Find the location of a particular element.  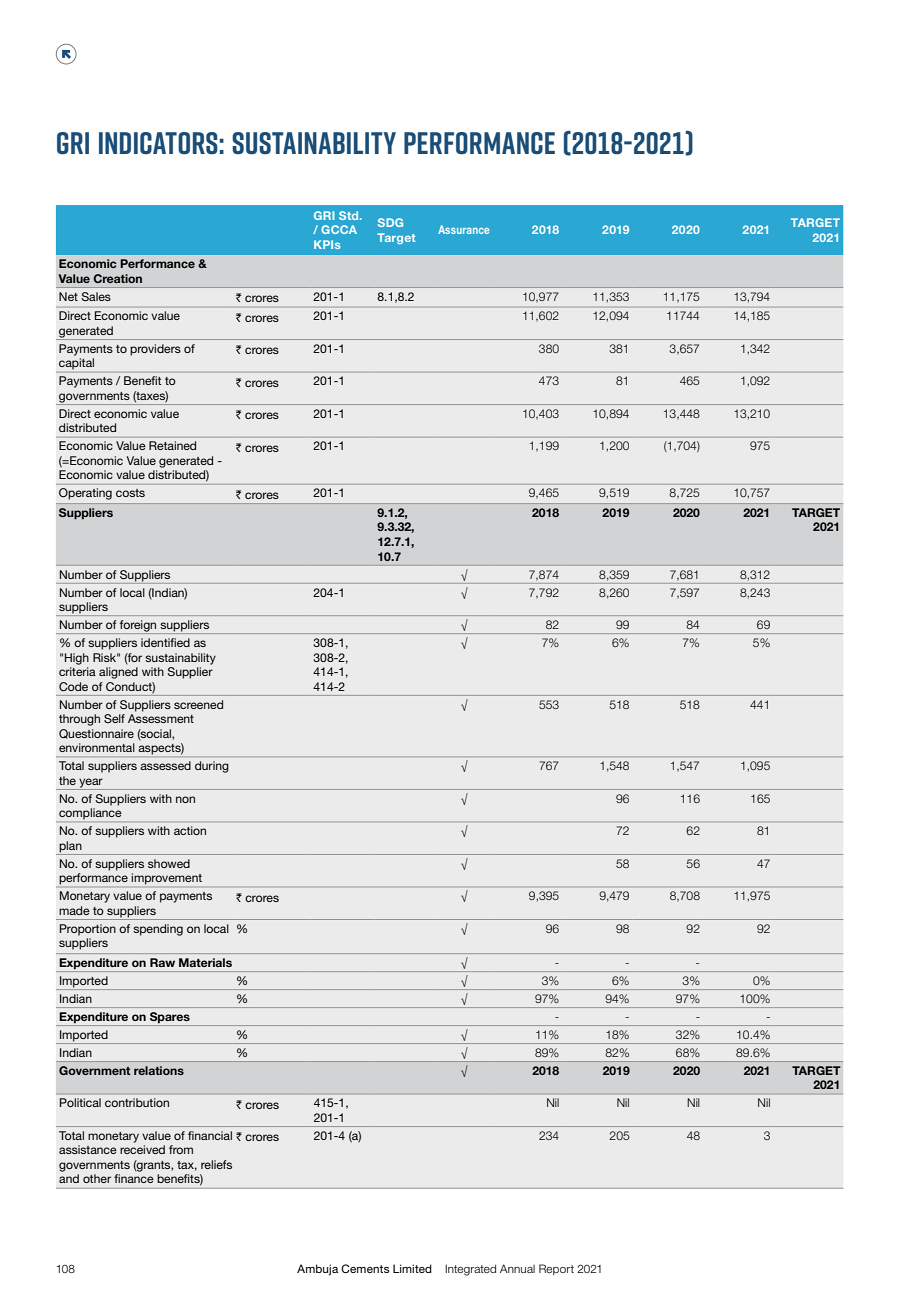

during is located at coordinates (212, 767).
